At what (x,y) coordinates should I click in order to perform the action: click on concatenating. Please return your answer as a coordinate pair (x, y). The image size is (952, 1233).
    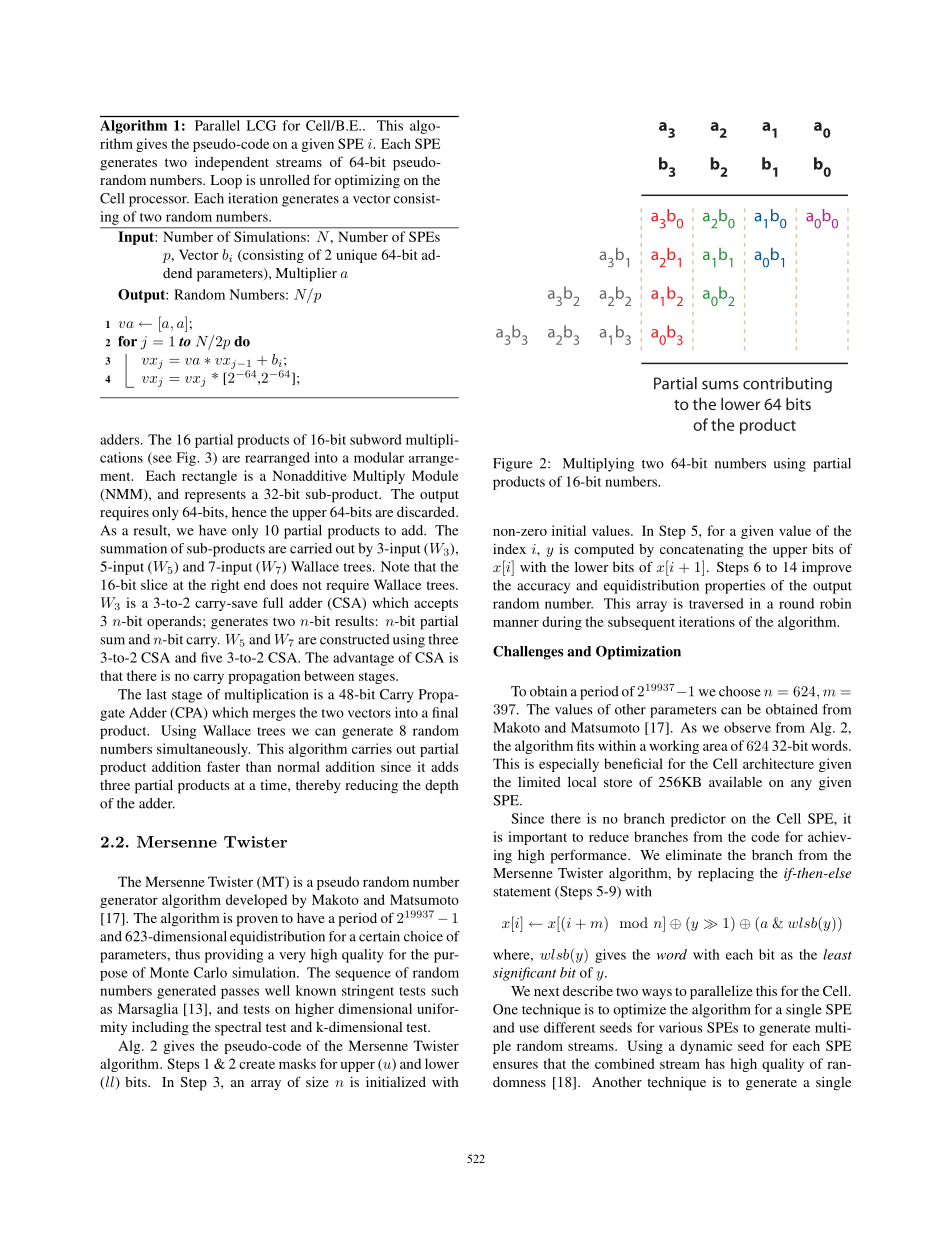
    Looking at the image, I should click on (702, 550).
